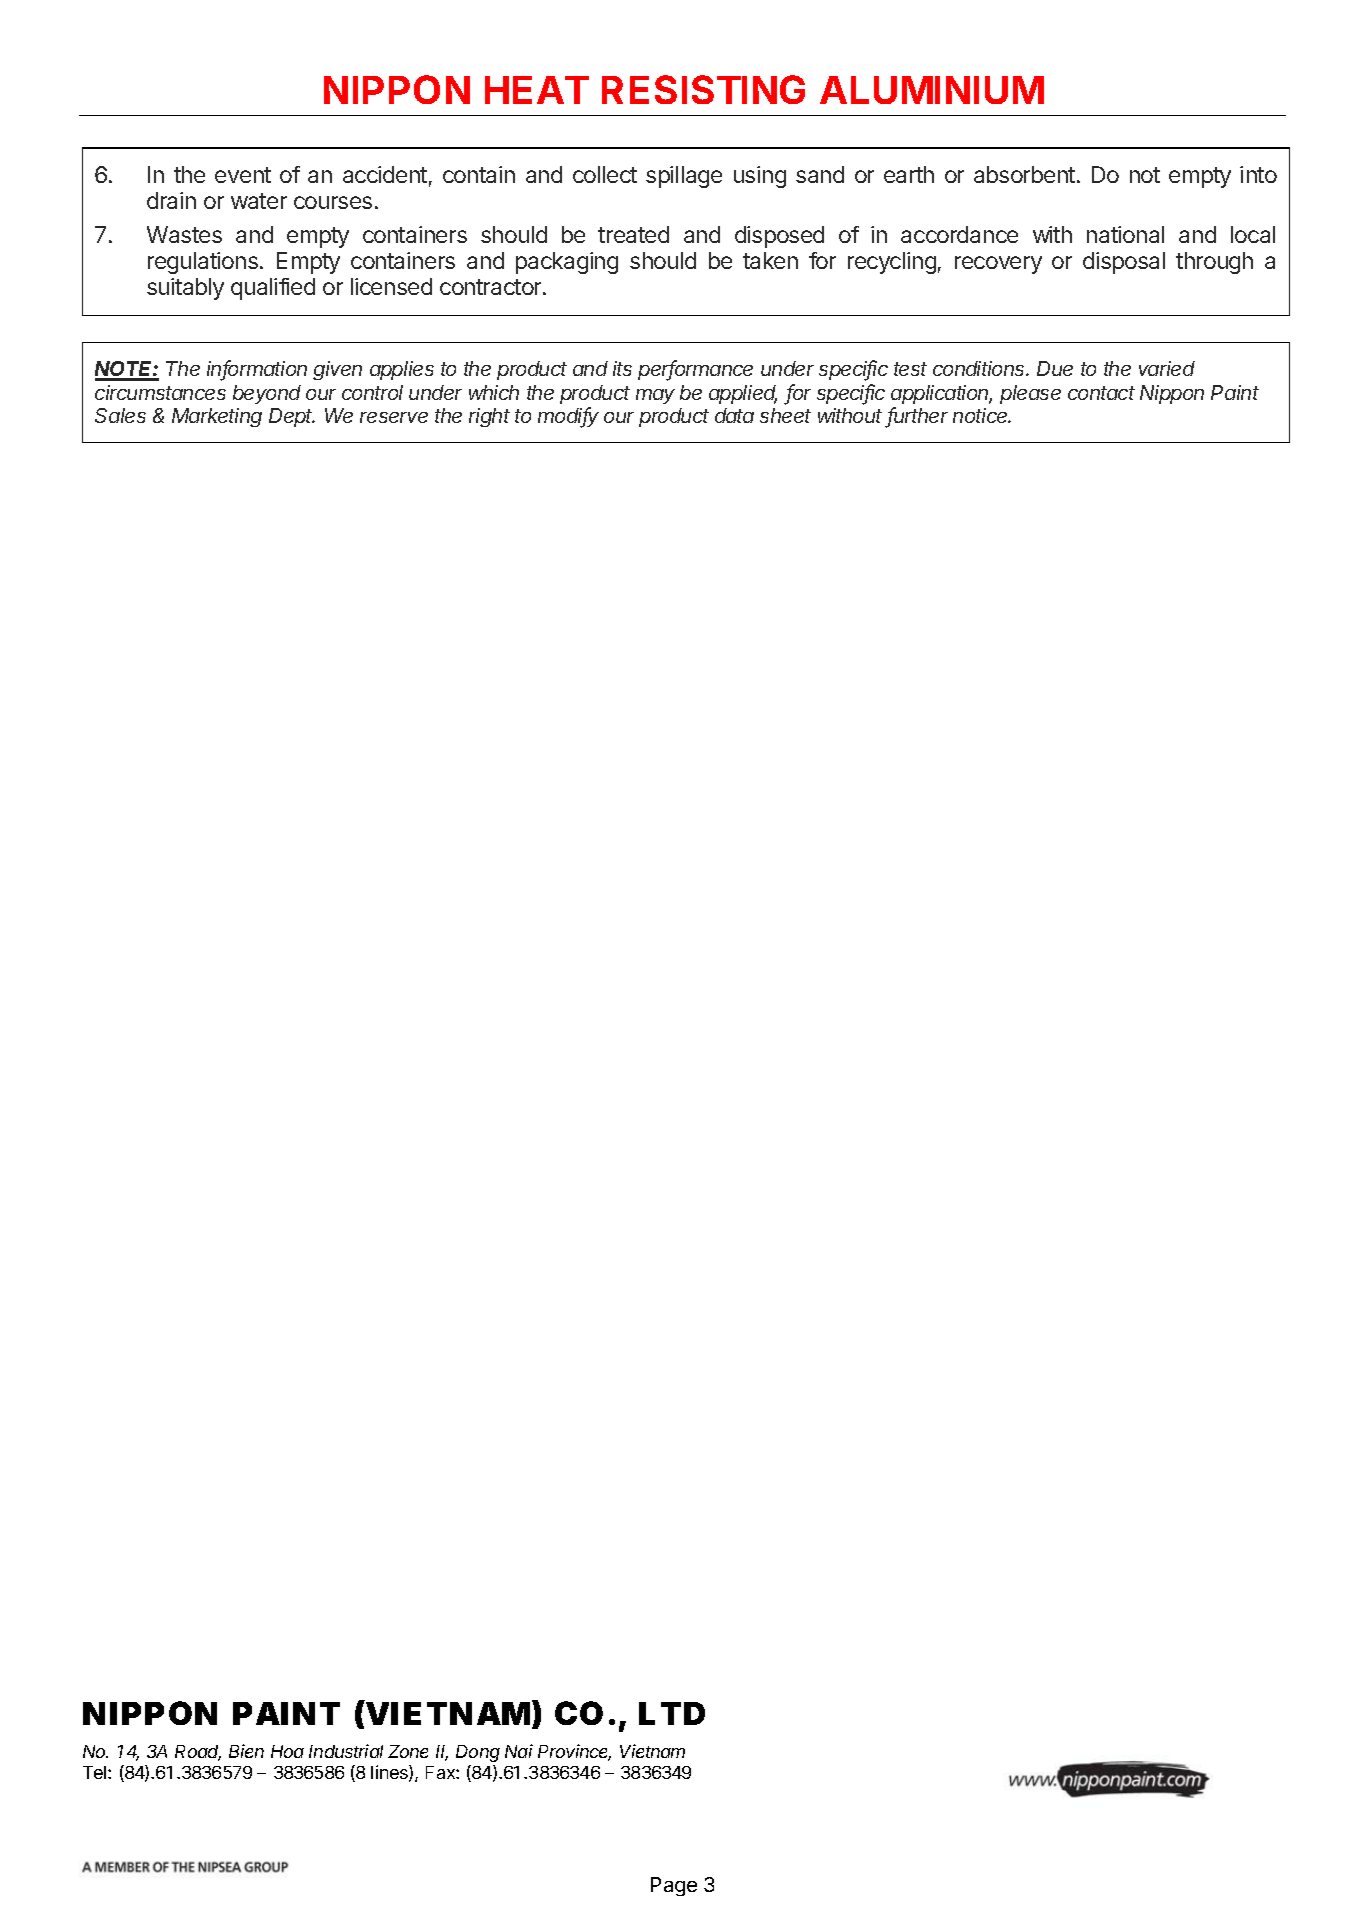  Describe the element at coordinates (1024, 174) in the screenshot. I see `absorbent` at that location.
